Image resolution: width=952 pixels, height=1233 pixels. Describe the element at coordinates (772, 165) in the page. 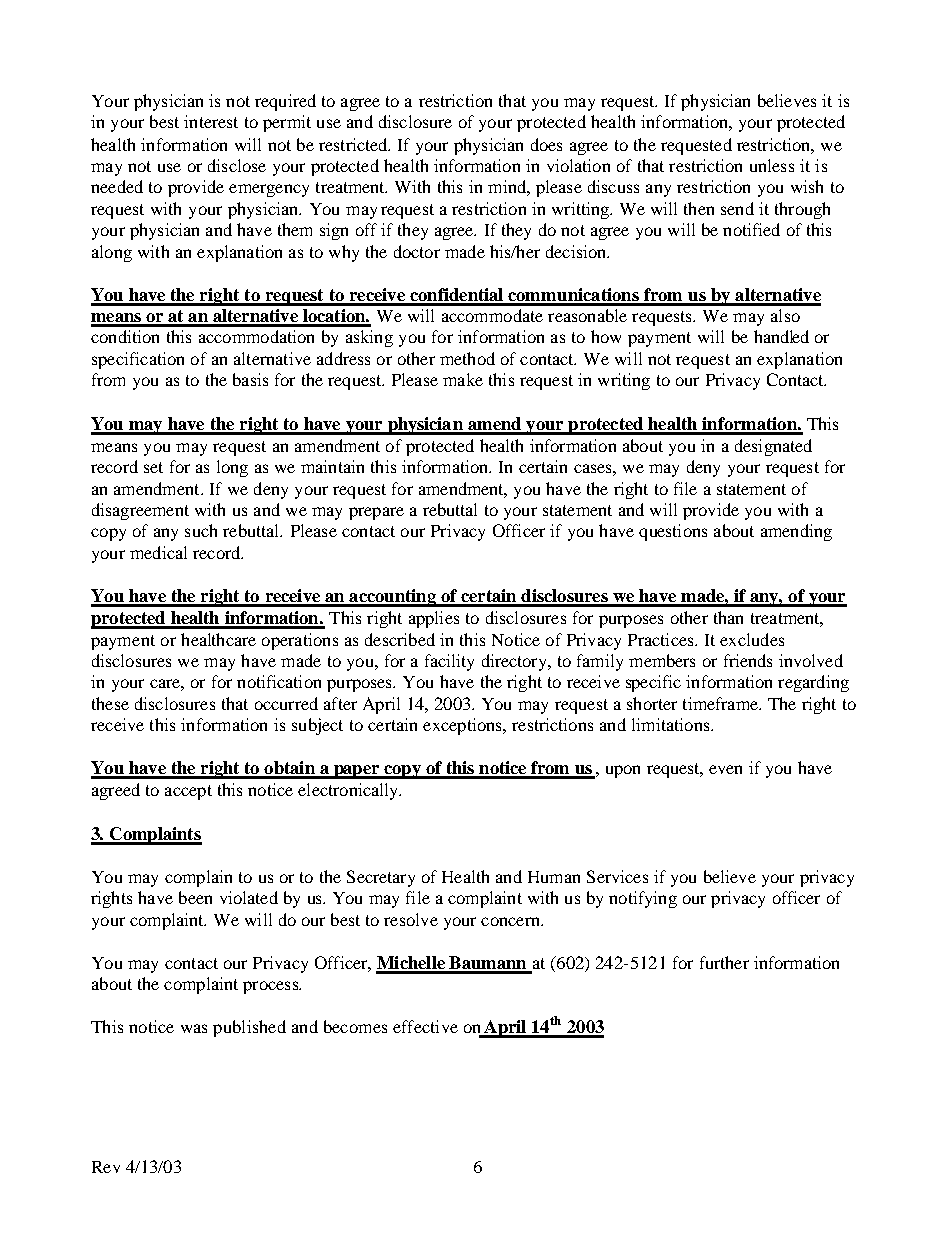

I see `unless` at that location.
